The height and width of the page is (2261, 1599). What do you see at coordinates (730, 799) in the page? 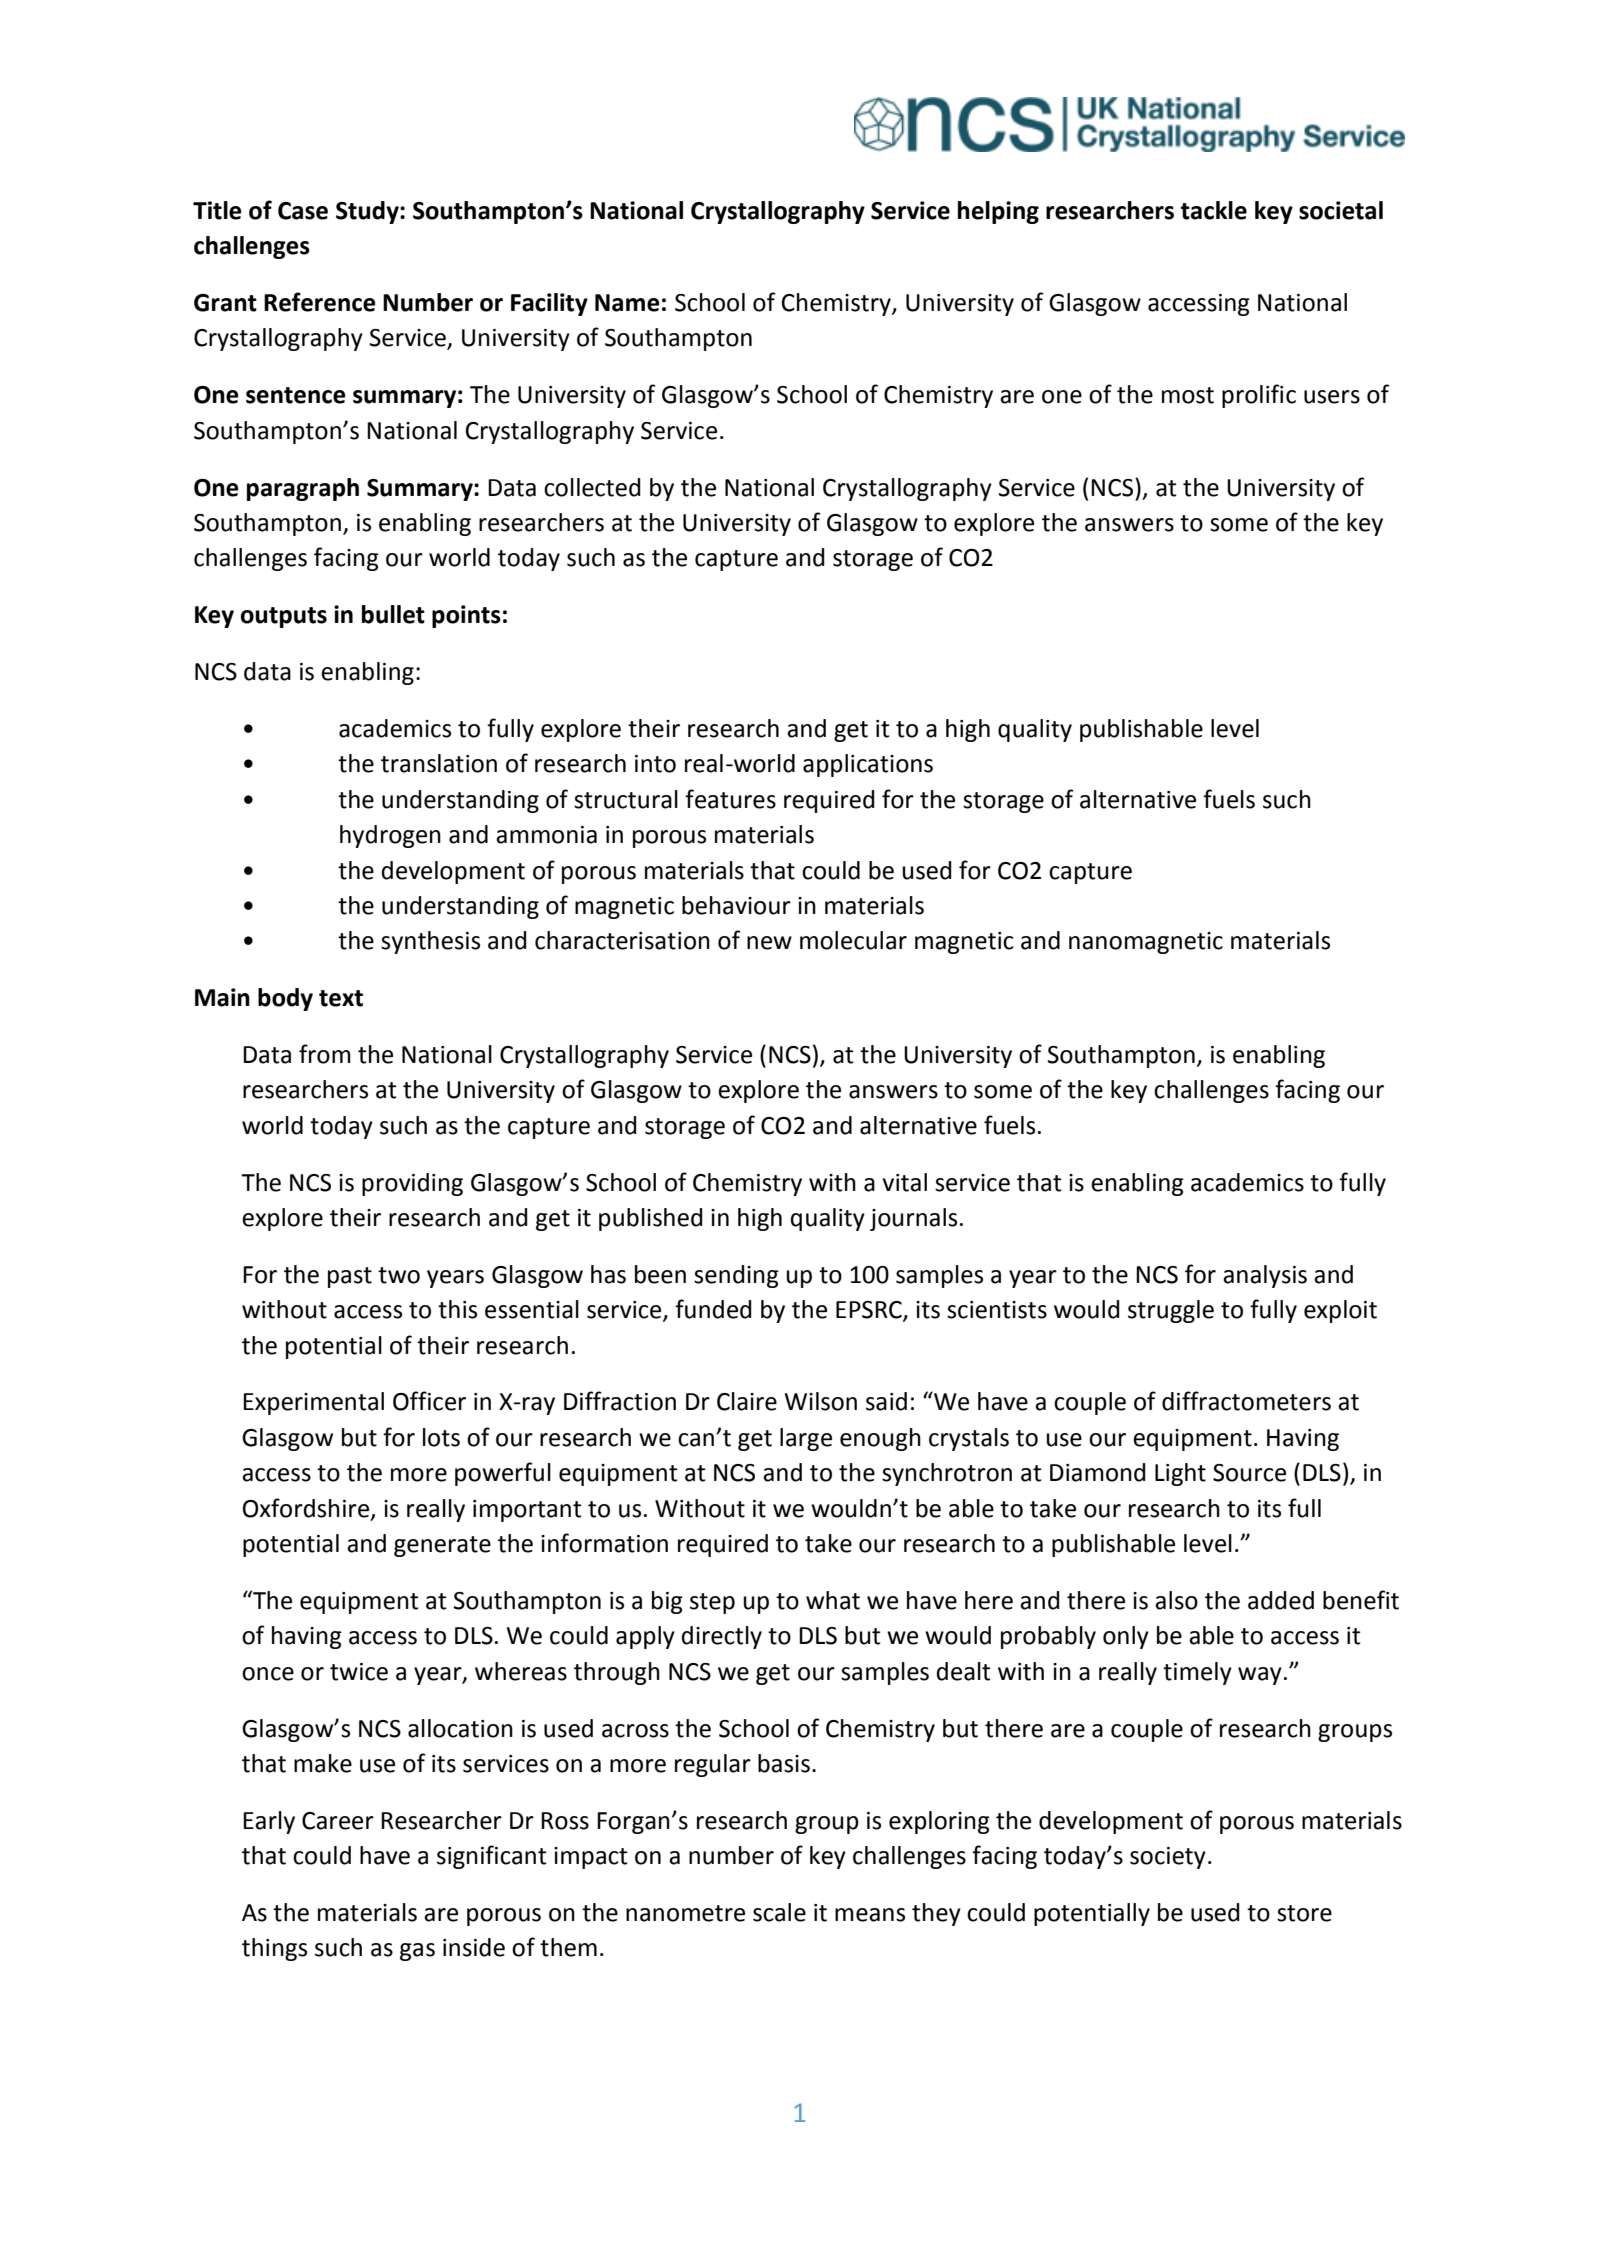
I see `features` at bounding box center [730, 799].
